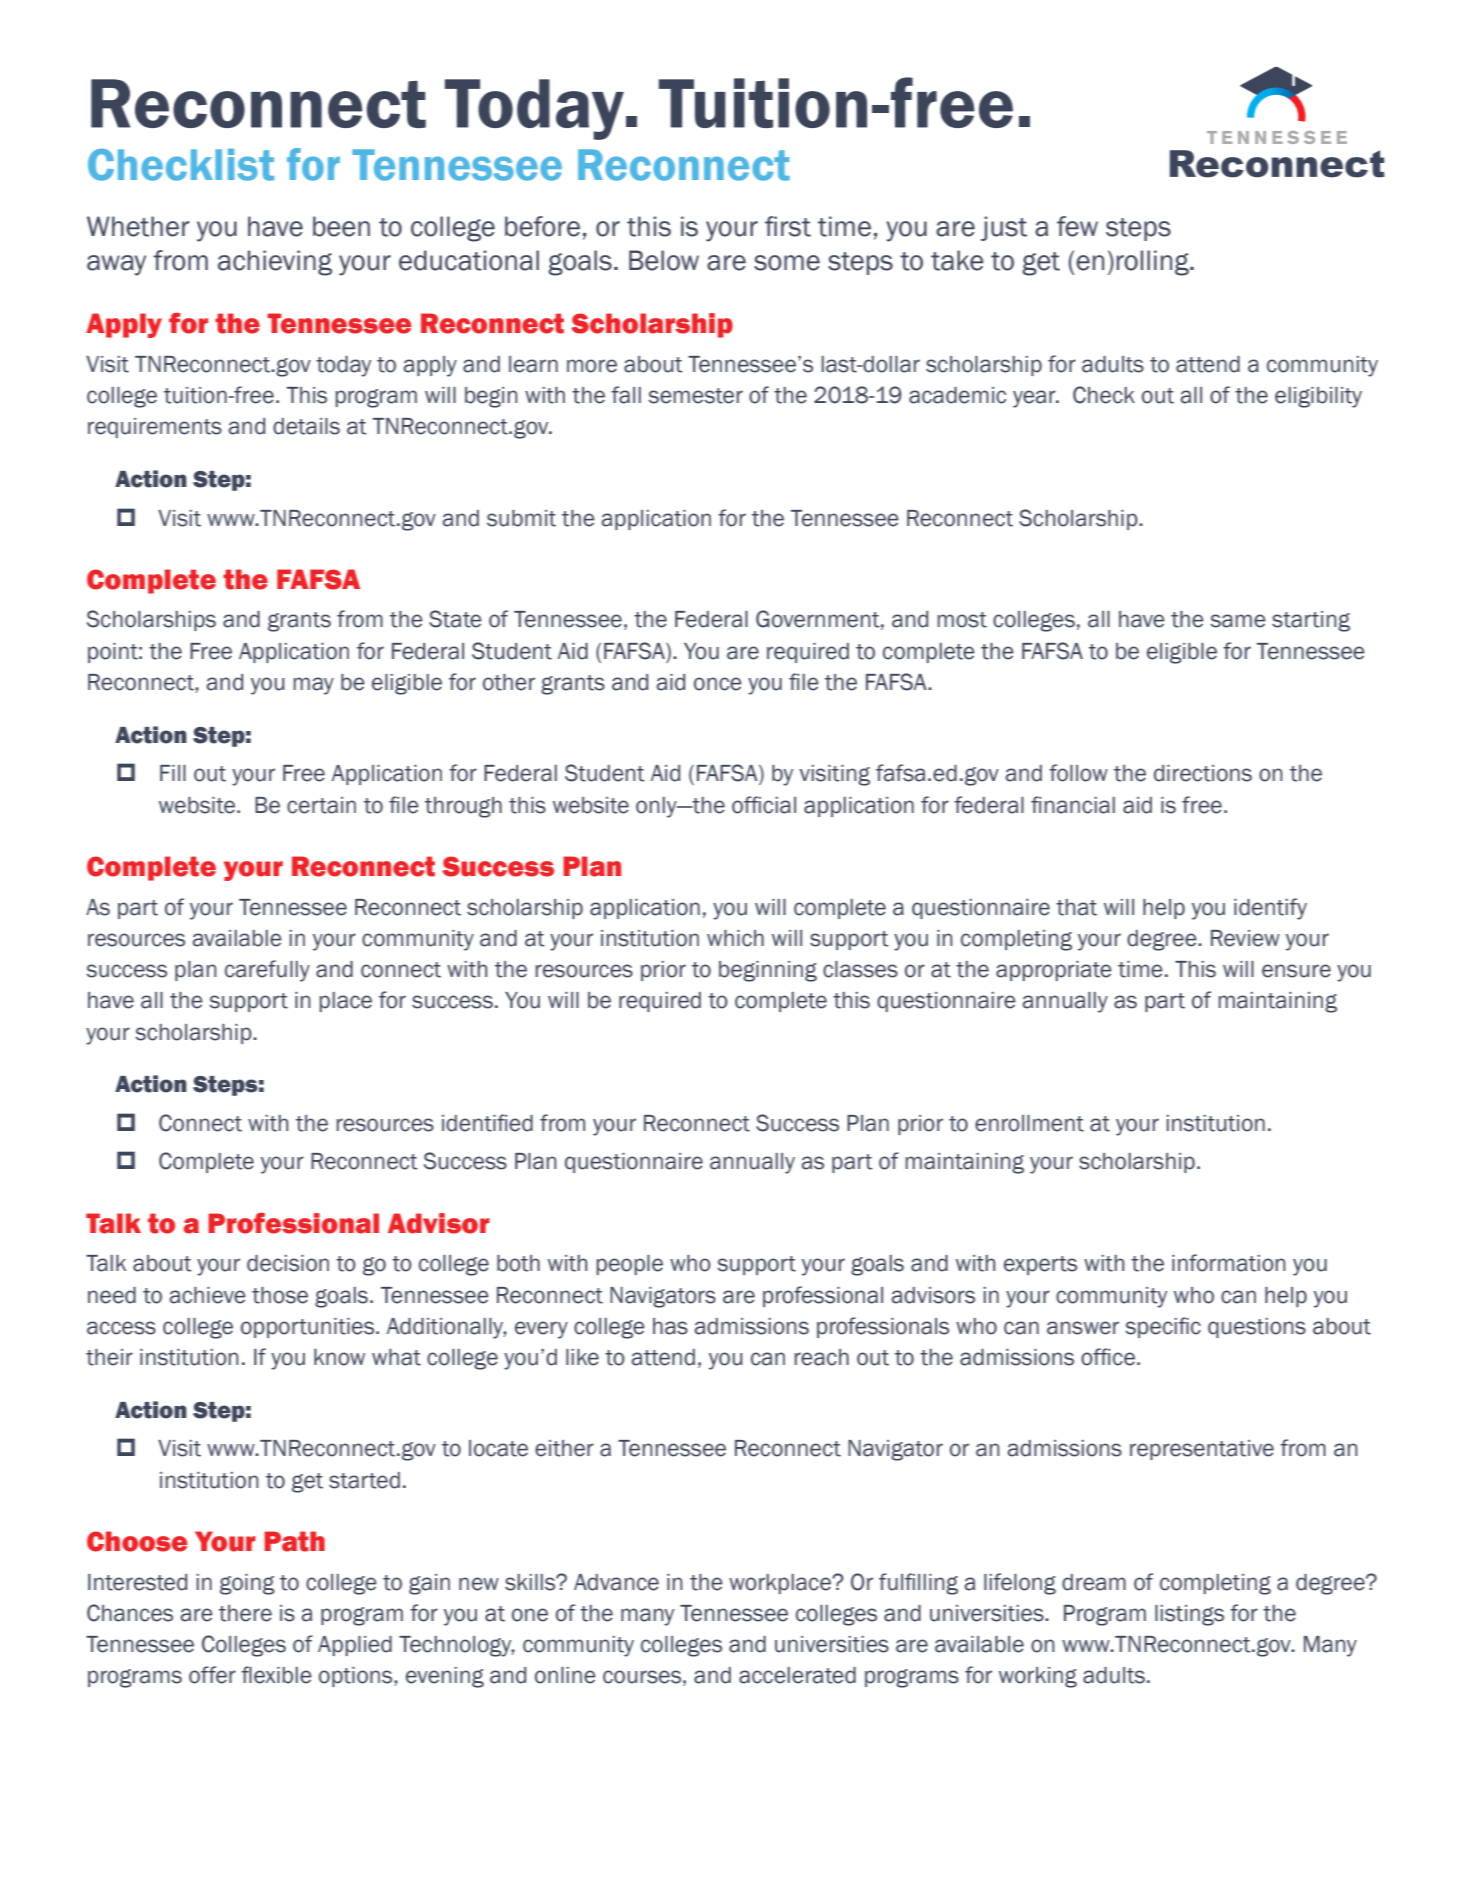 The height and width of the screenshot is (1904, 1471). I want to click on listings, so click(1189, 1615).
